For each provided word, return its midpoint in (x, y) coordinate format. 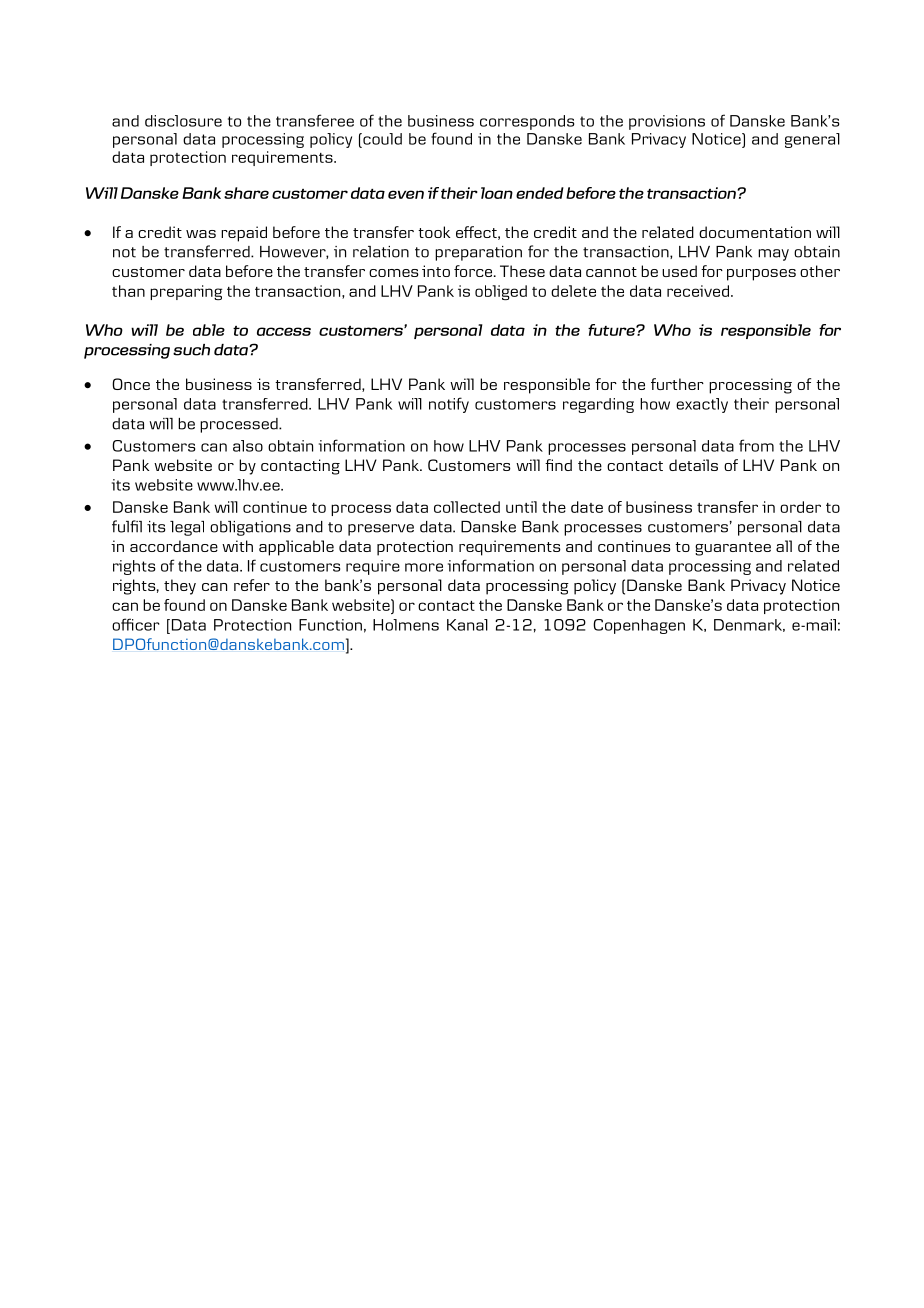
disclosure (183, 121)
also (248, 446)
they (180, 587)
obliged (501, 292)
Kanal (467, 625)
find (558, 465)
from (756, 445)
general (812, 140)
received (699, 291)
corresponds (527, 122)
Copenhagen (639, 626)
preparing (186, 292)
